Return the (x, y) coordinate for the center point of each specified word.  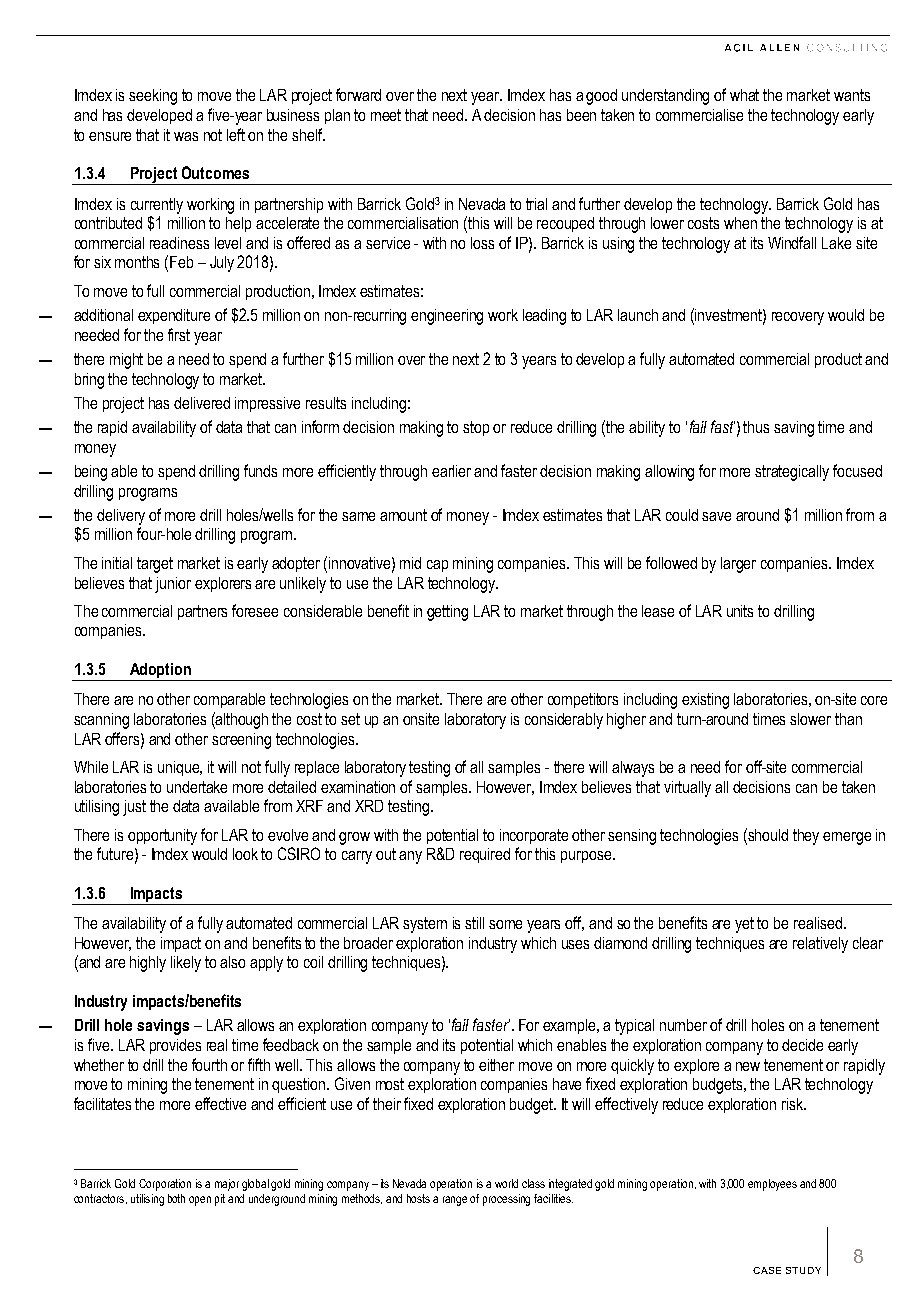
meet (386, 115)
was (186, 136)
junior (173, 585)
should (768, 835)
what (744, 95)
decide (802, 1045)
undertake (197, 787)
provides (175, 1046)
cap (437, 566)
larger (738, 565)
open (200, 1201)
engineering (447, 317)
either (496, 1065)
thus (756, 427)
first (179, 334)
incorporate (534, 836)
